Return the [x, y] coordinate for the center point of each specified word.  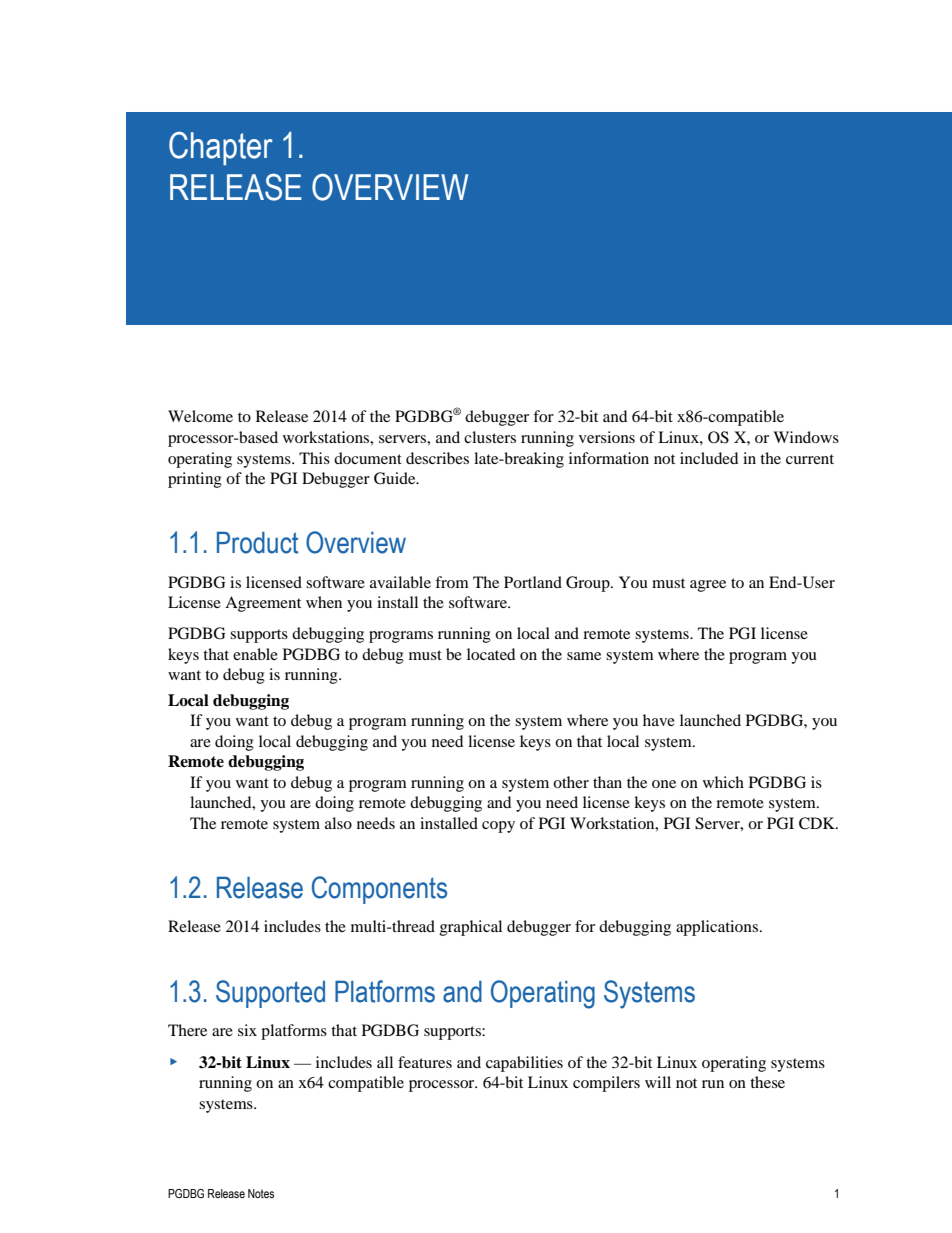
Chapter [221, 148]
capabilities [524, 1064]
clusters [490, 437]
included [709, 458]
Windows [806, 437]
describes [437, 458]
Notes [261, 1193]
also [338, 823]
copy [498, 827]
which [723, 782]
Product [257, 543]
